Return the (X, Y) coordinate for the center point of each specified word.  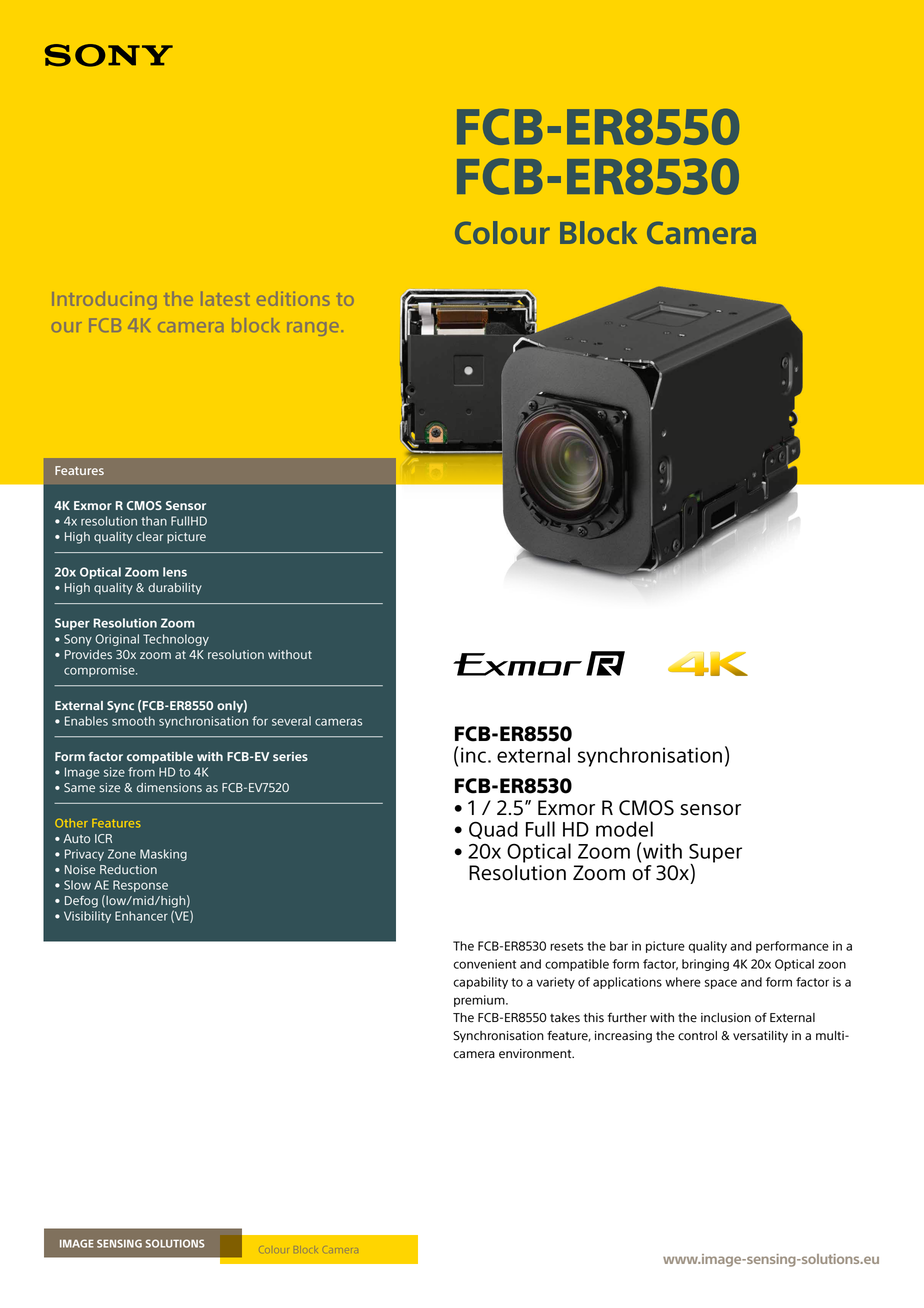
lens (175, 572)
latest (224, 299)
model (624, 829)
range (313, 329)
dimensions (169, 787)
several (291, 721)
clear (149, 536)
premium (480, 1001)
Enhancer (141, 916)
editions (293, 299)
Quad (493, 830)
